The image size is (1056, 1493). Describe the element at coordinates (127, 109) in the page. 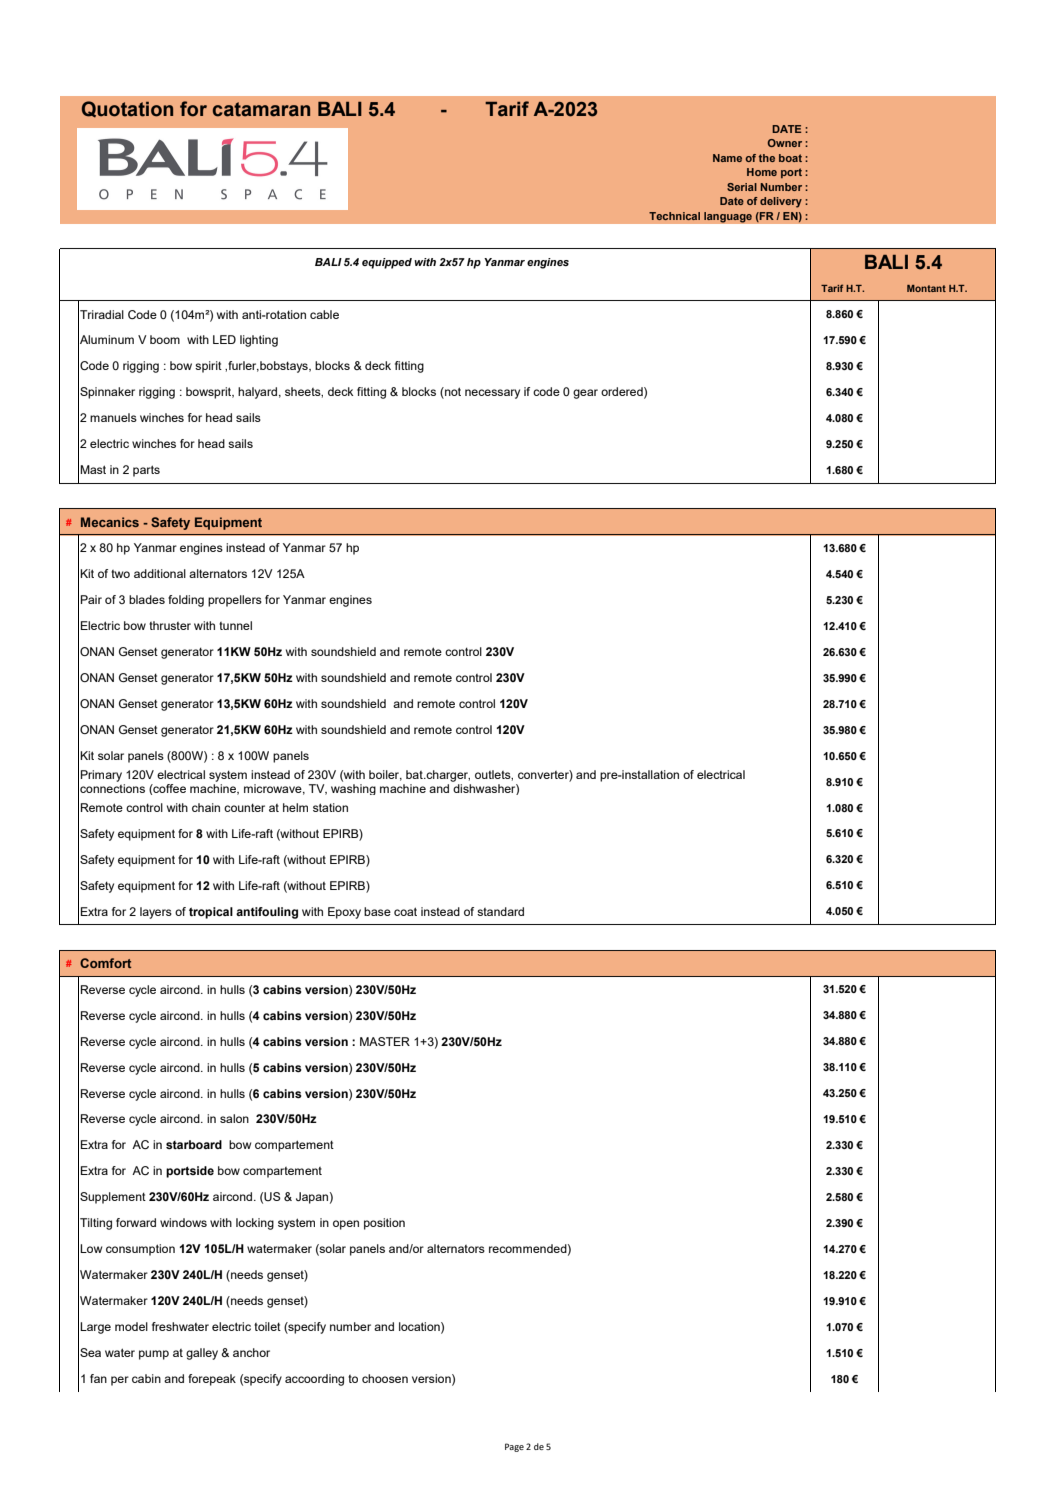

I see `Quotation` at that location.
